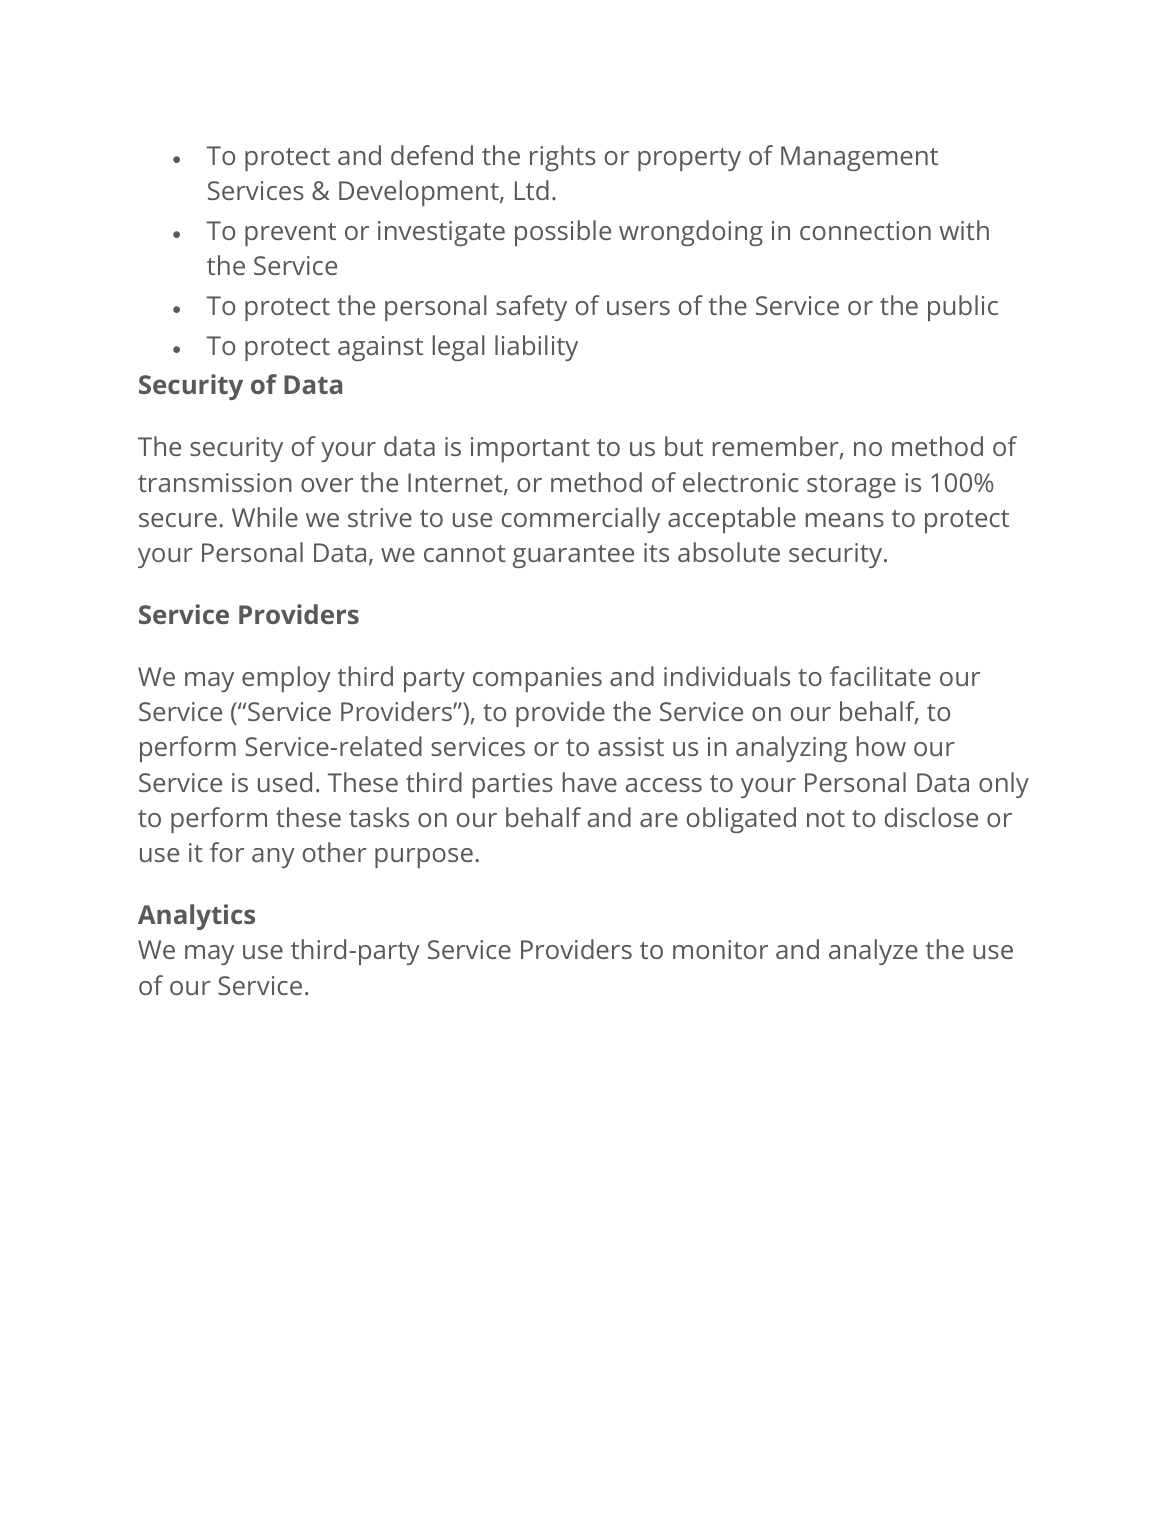 The width and height of the screenshot is (1171, 1516). What do you see at coordinates (881, 746) in the screenshot?
I see `how` at bounding box center [881, 746].
